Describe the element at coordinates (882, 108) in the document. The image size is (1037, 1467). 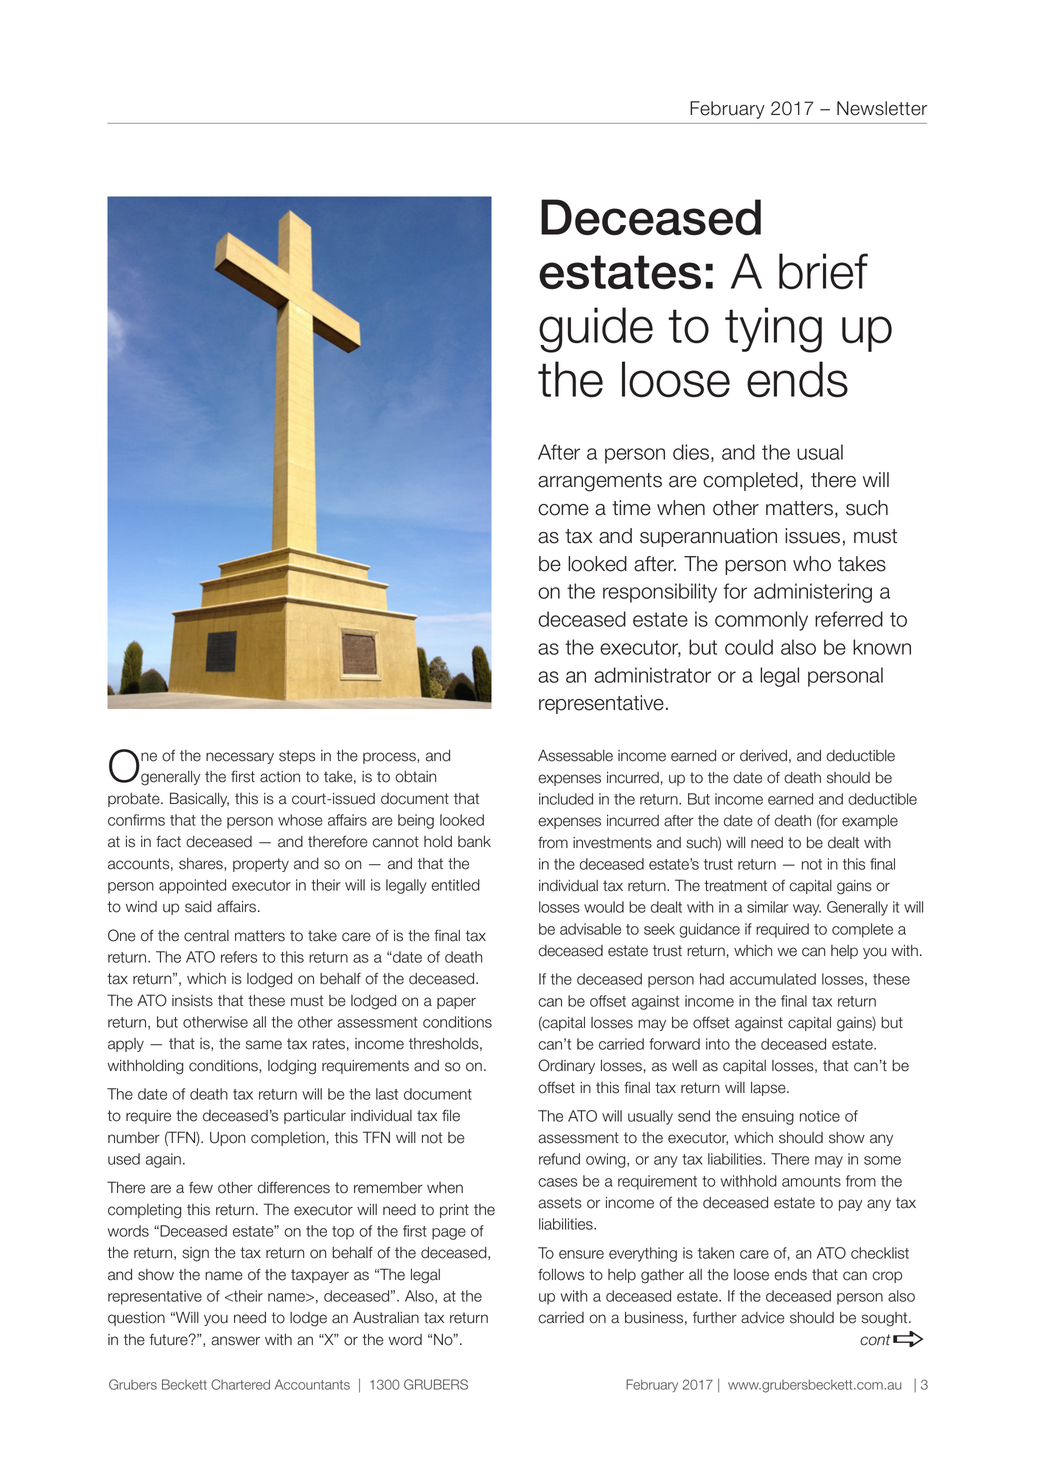
I see `Newsletter` at that location.
